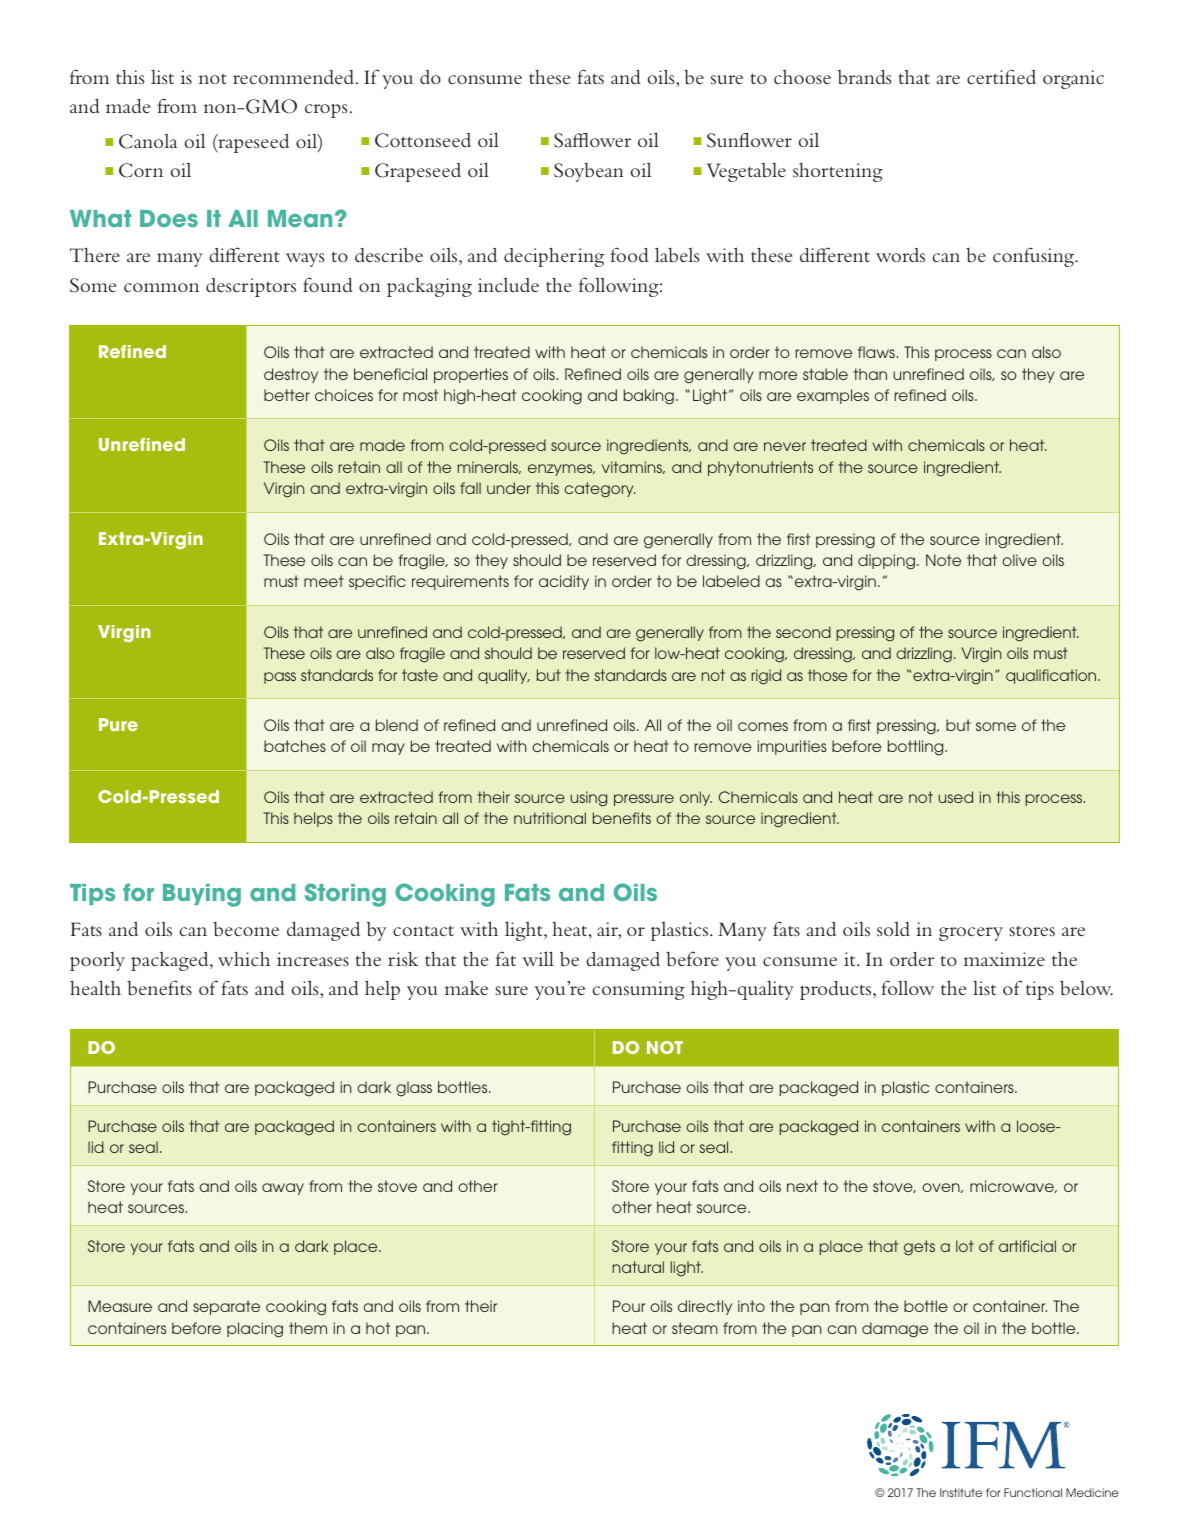  What do you see at coordinates (592, 140) in the page?
I see `Safflower` at bounding box center [592, 140].
